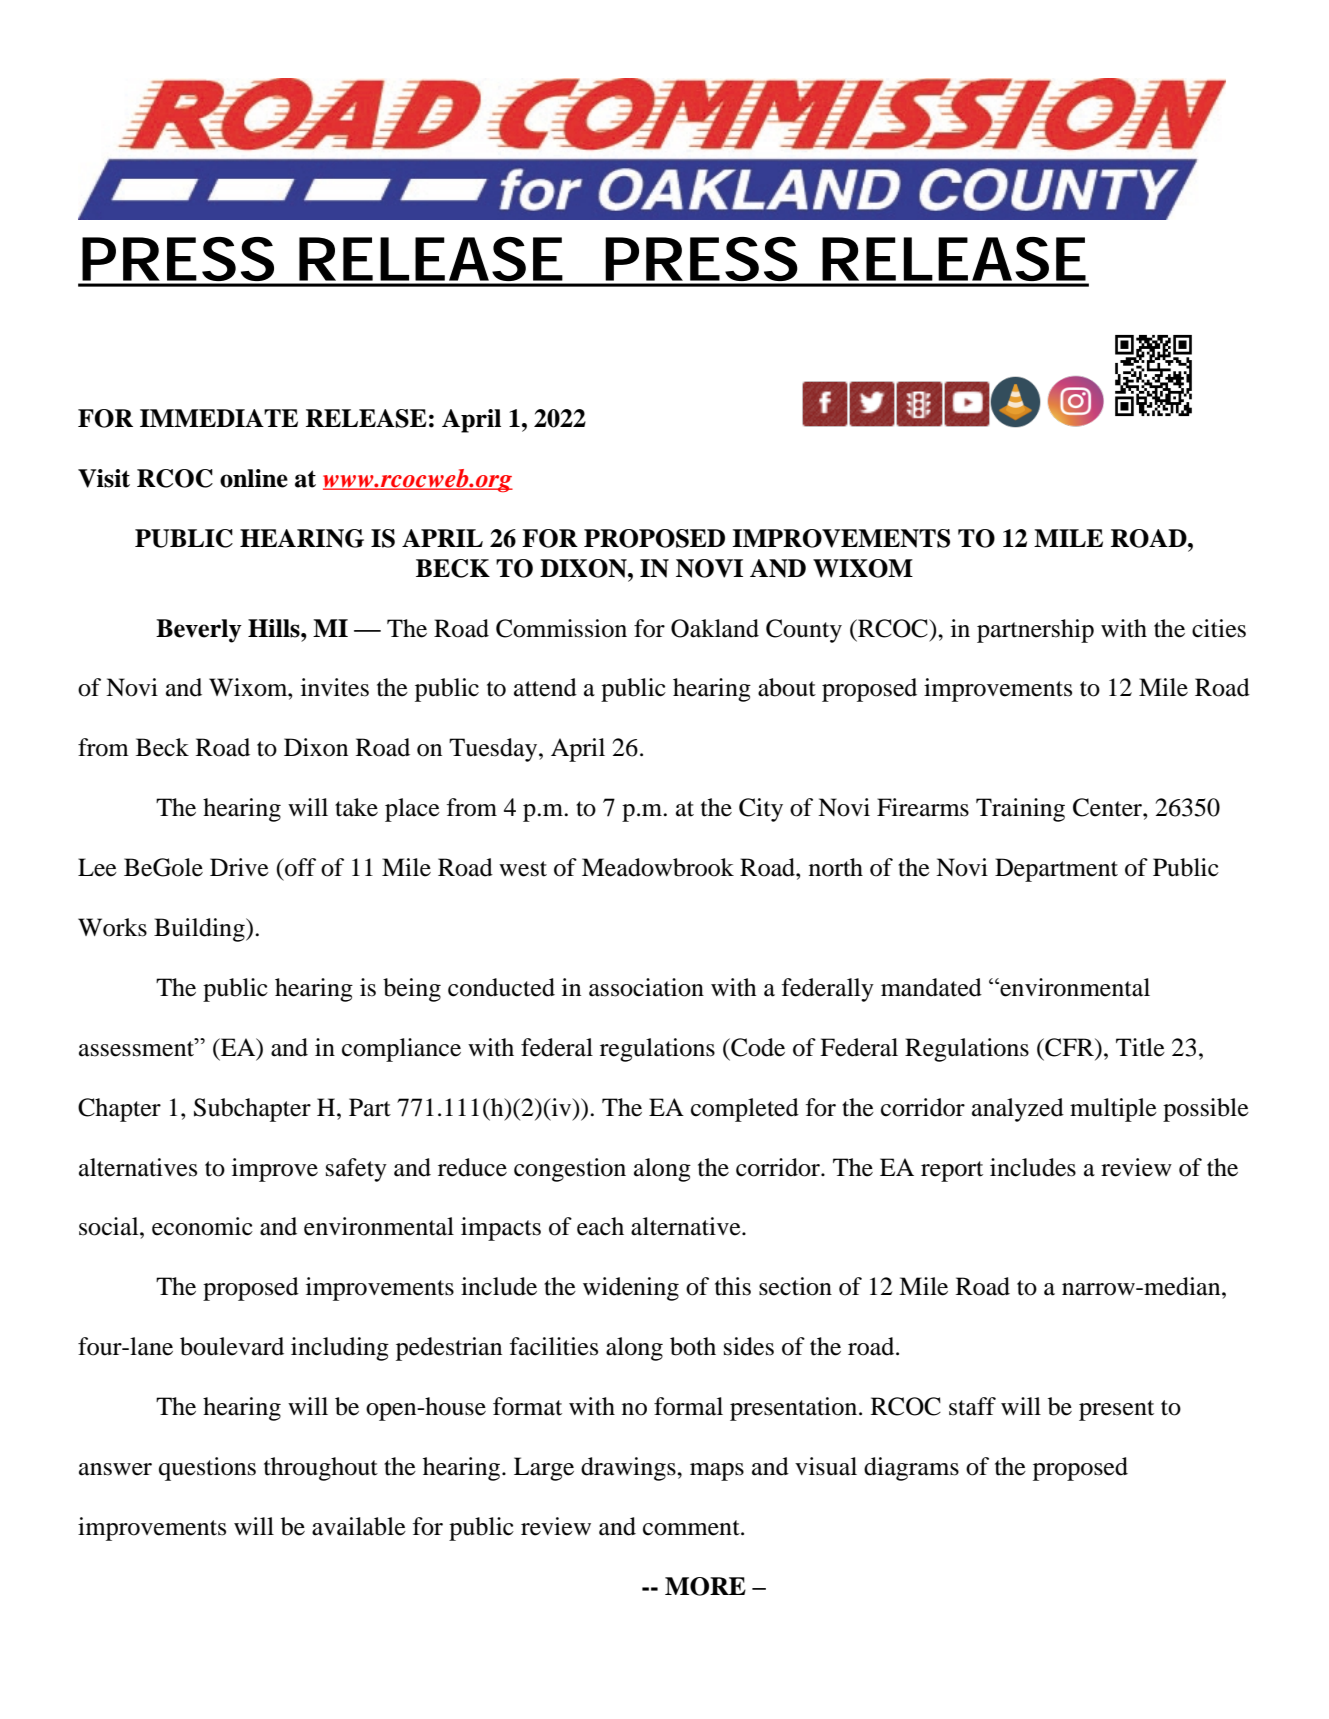 Image resolution: width=1329 pixels, height=1719 pixels. I want to click on online, so click(254, 478).
